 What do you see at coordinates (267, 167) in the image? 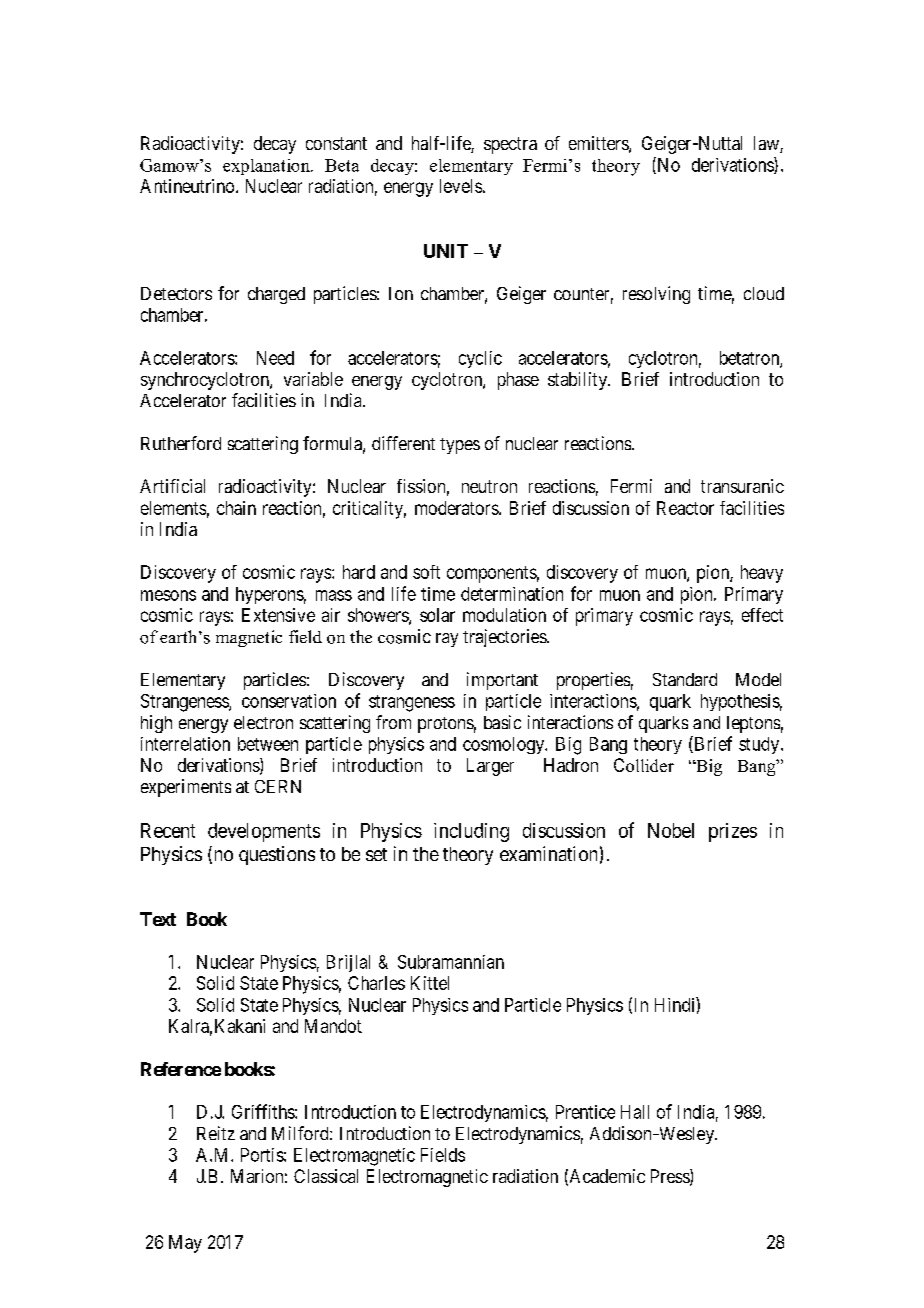
I see `explanation` at bounding box center [267, 167].
